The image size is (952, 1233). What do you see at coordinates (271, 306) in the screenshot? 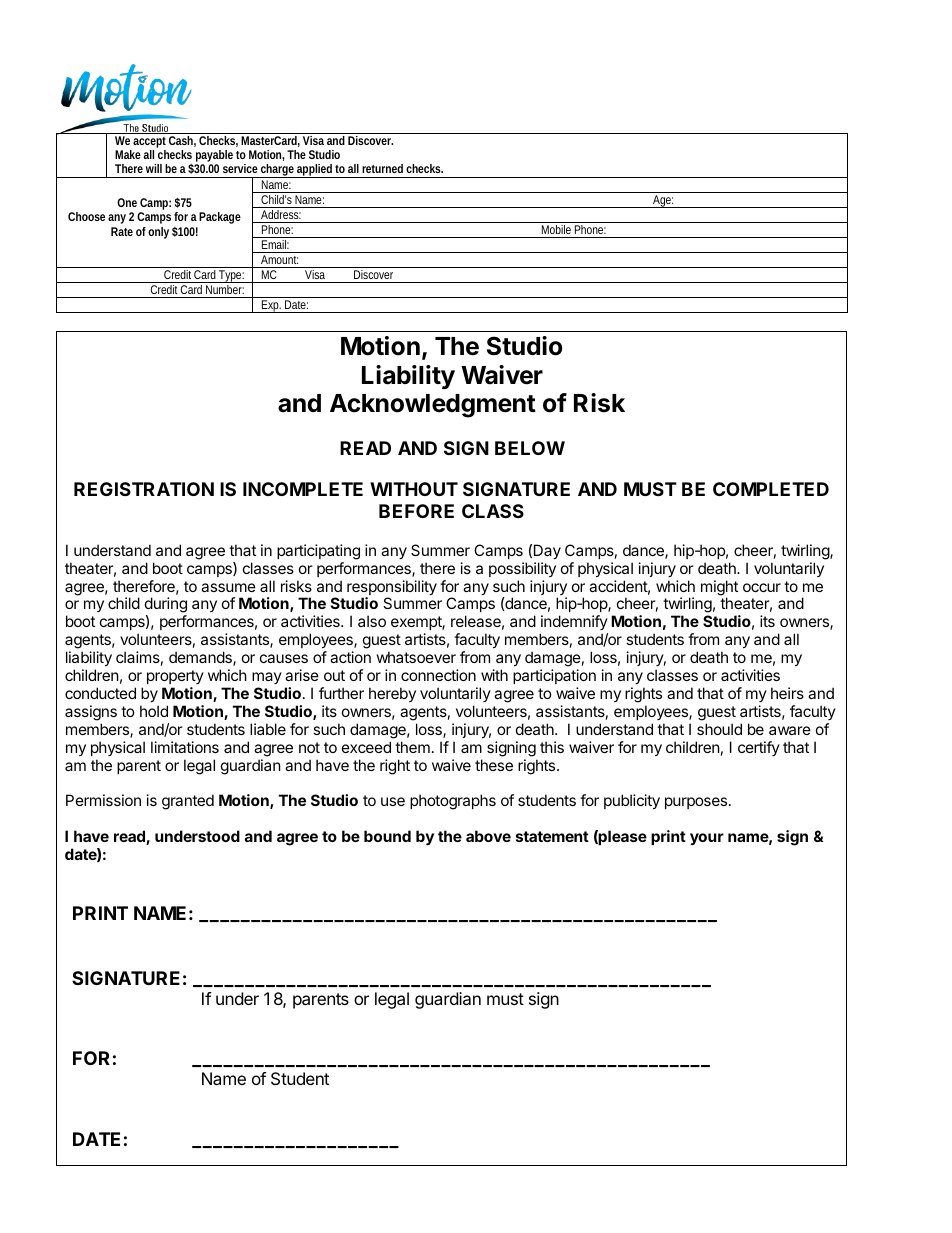
I see `Exp` at bounding box center [271, 306].
